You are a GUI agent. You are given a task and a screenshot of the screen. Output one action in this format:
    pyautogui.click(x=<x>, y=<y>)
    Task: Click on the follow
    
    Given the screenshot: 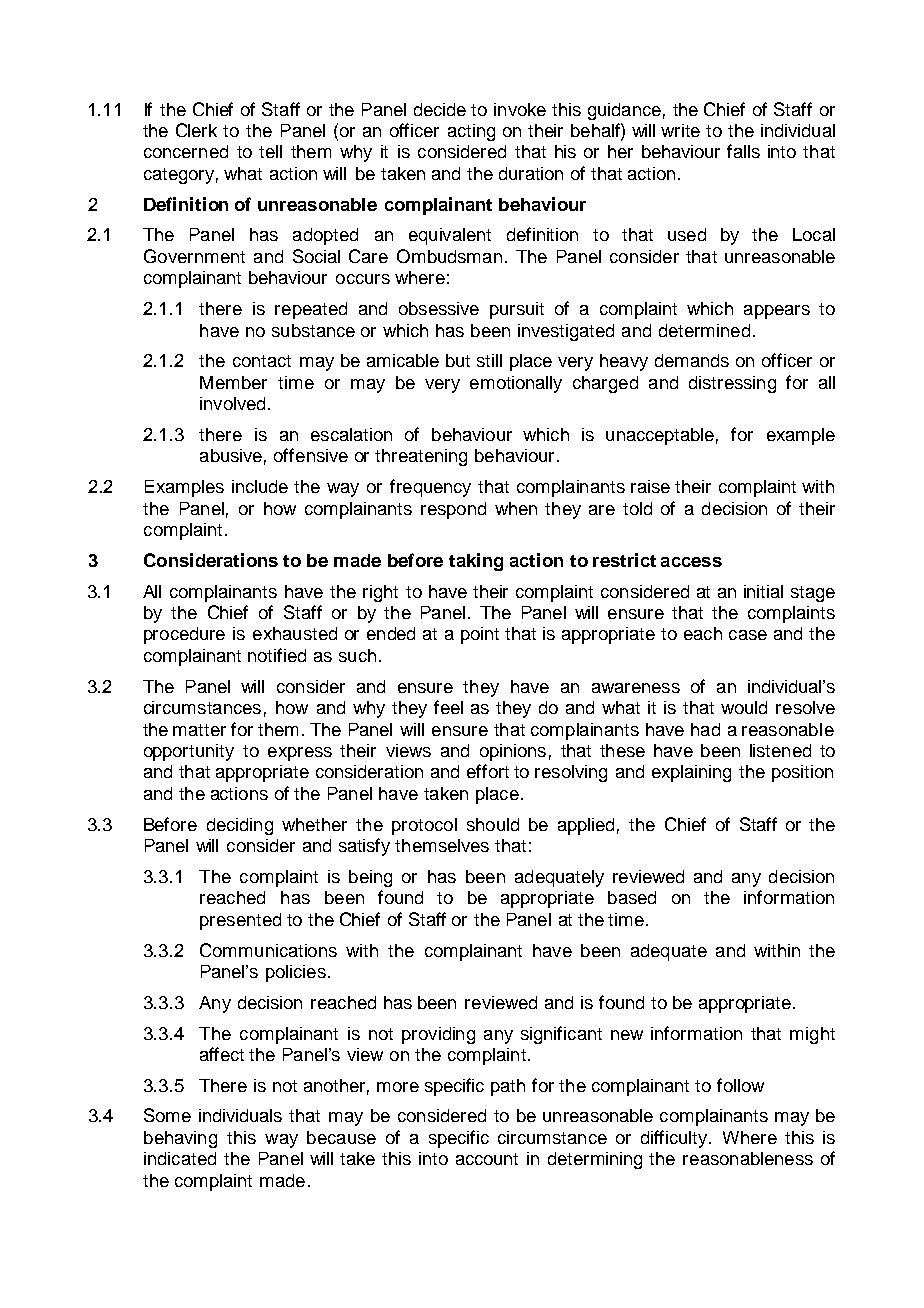 What is the action you would take?
    pyautogui.click(x=740, y=1085)
